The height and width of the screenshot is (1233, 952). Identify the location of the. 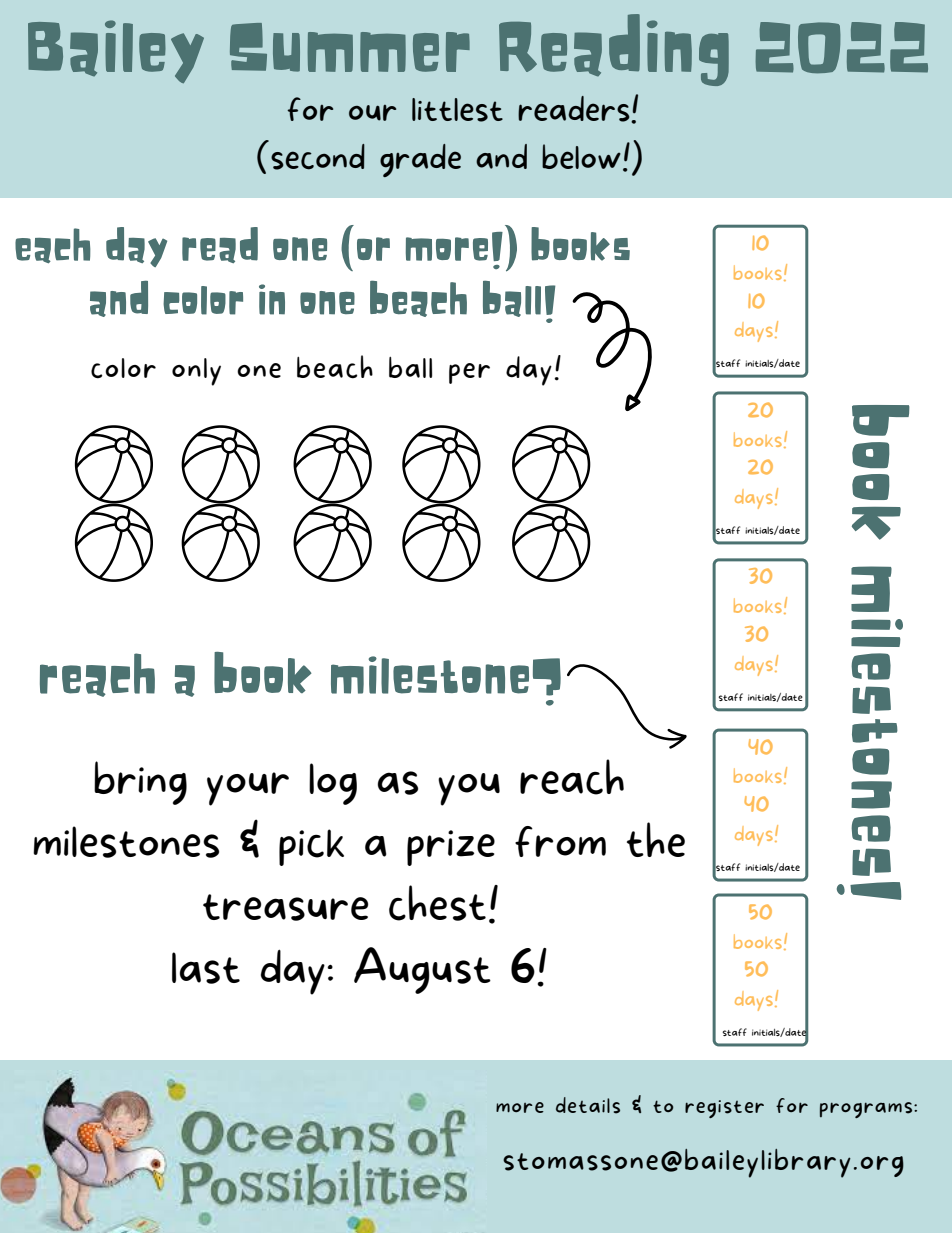
(656, 839).
